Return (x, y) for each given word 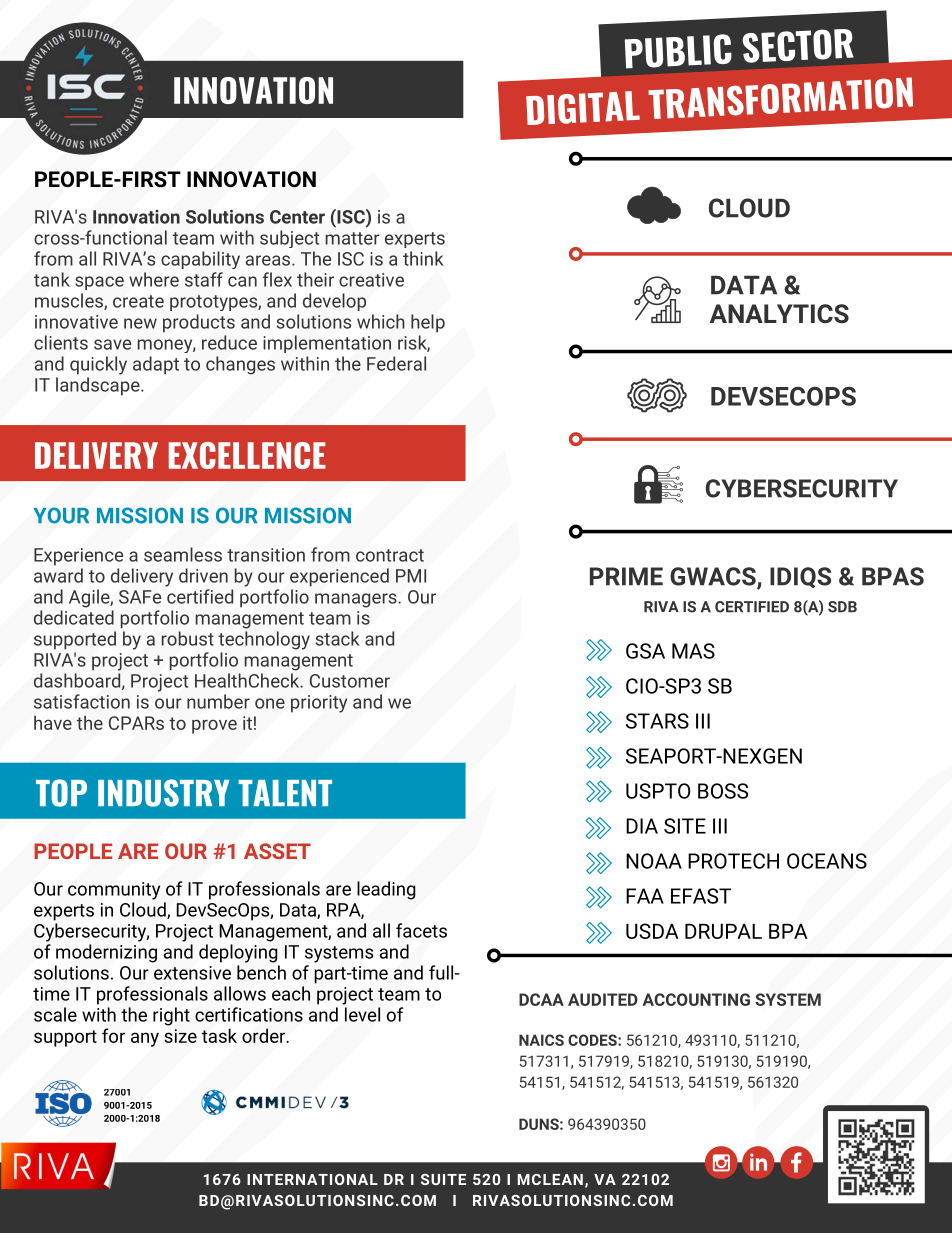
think (423, 258)
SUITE (443, 1179)
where (154, 279)
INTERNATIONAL (312, 1179)
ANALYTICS (779, 313)
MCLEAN (550, 1179)
